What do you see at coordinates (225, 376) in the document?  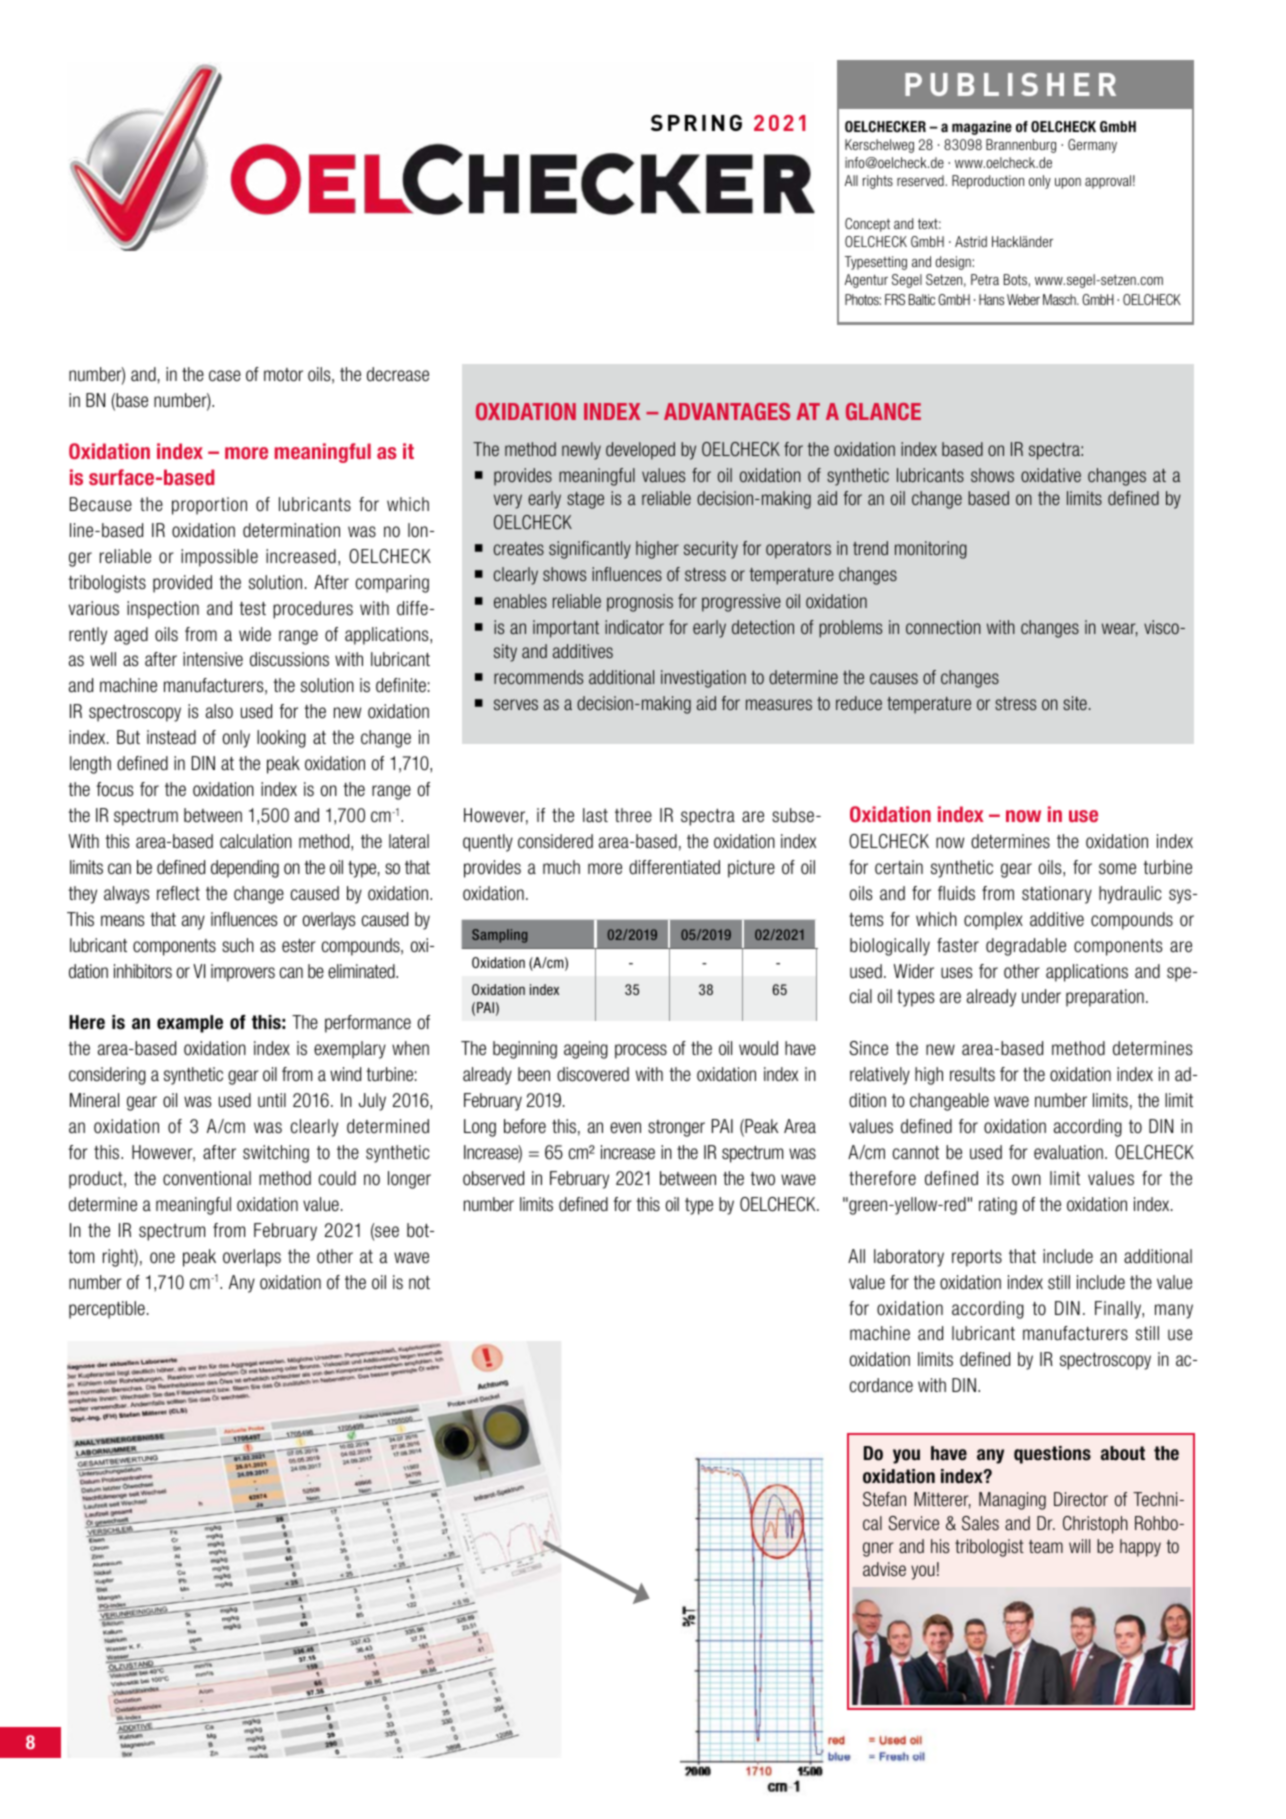 I see `case` at bounding box center [225, 376].
